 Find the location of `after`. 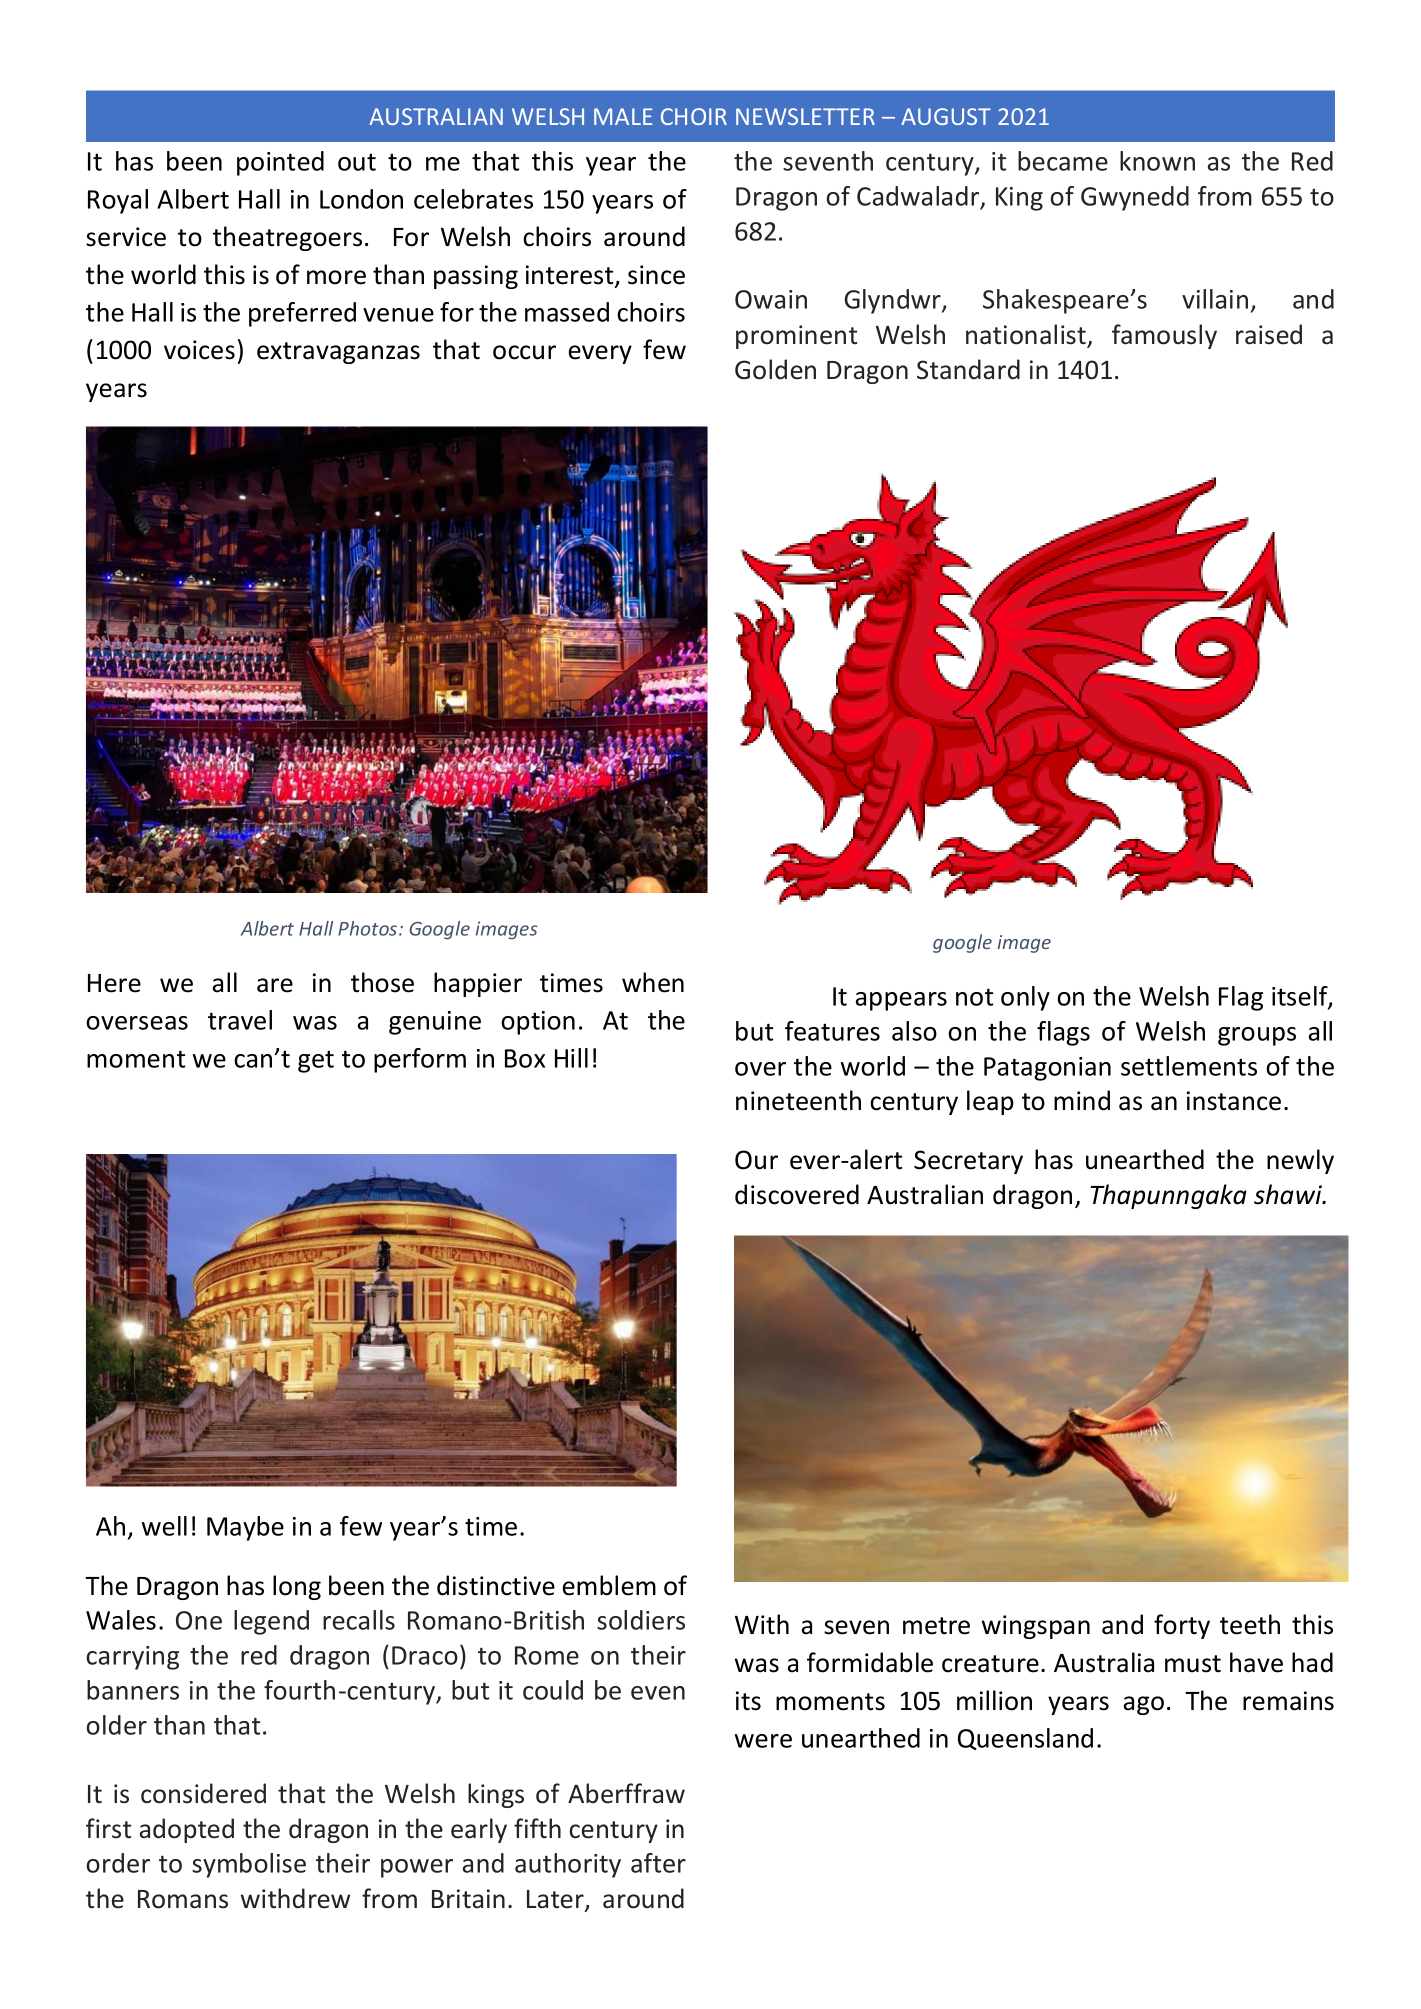

after is located at coordinates (658, 1863).
